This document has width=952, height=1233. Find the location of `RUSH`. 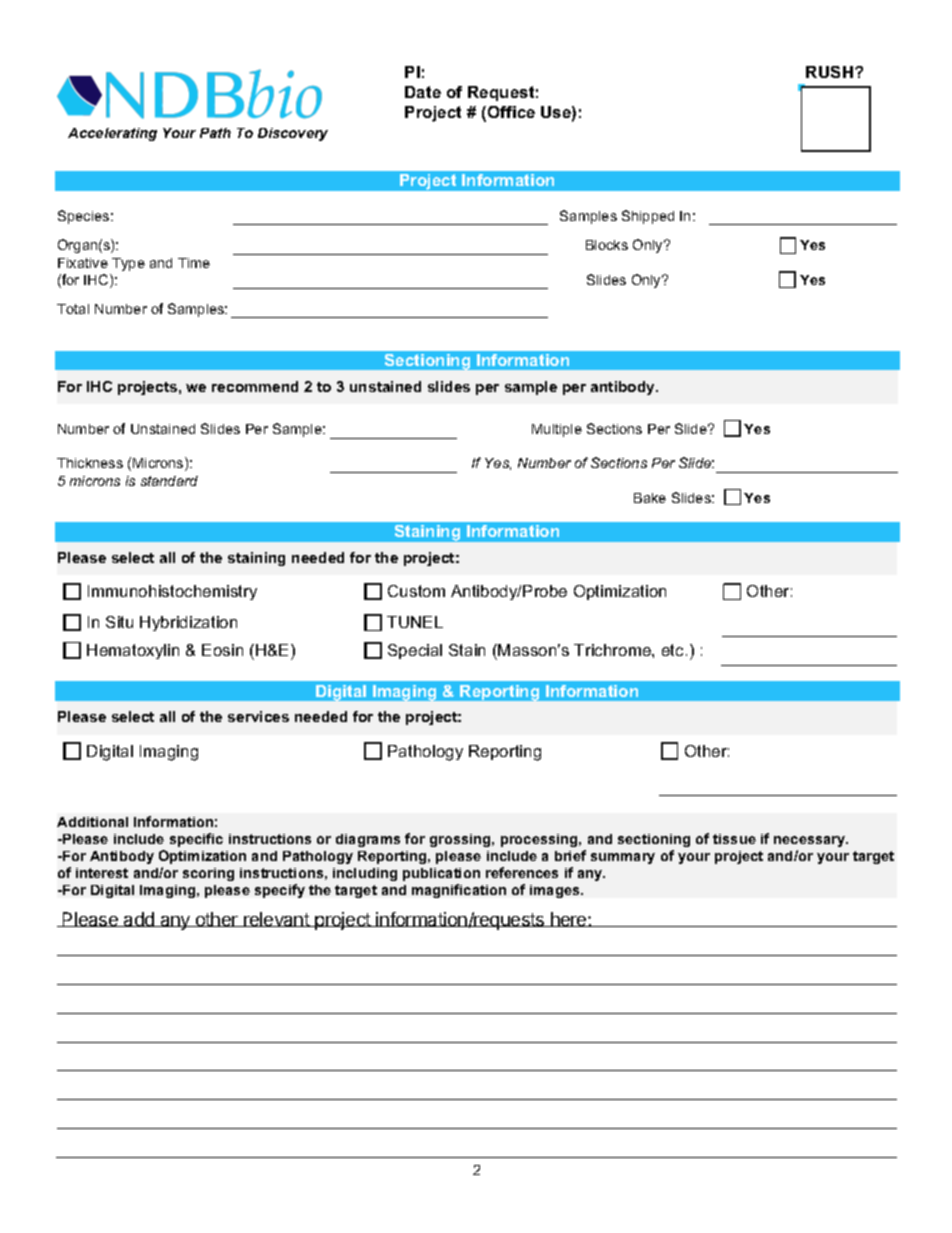

RUSH is located at coordinates (831, 72).
